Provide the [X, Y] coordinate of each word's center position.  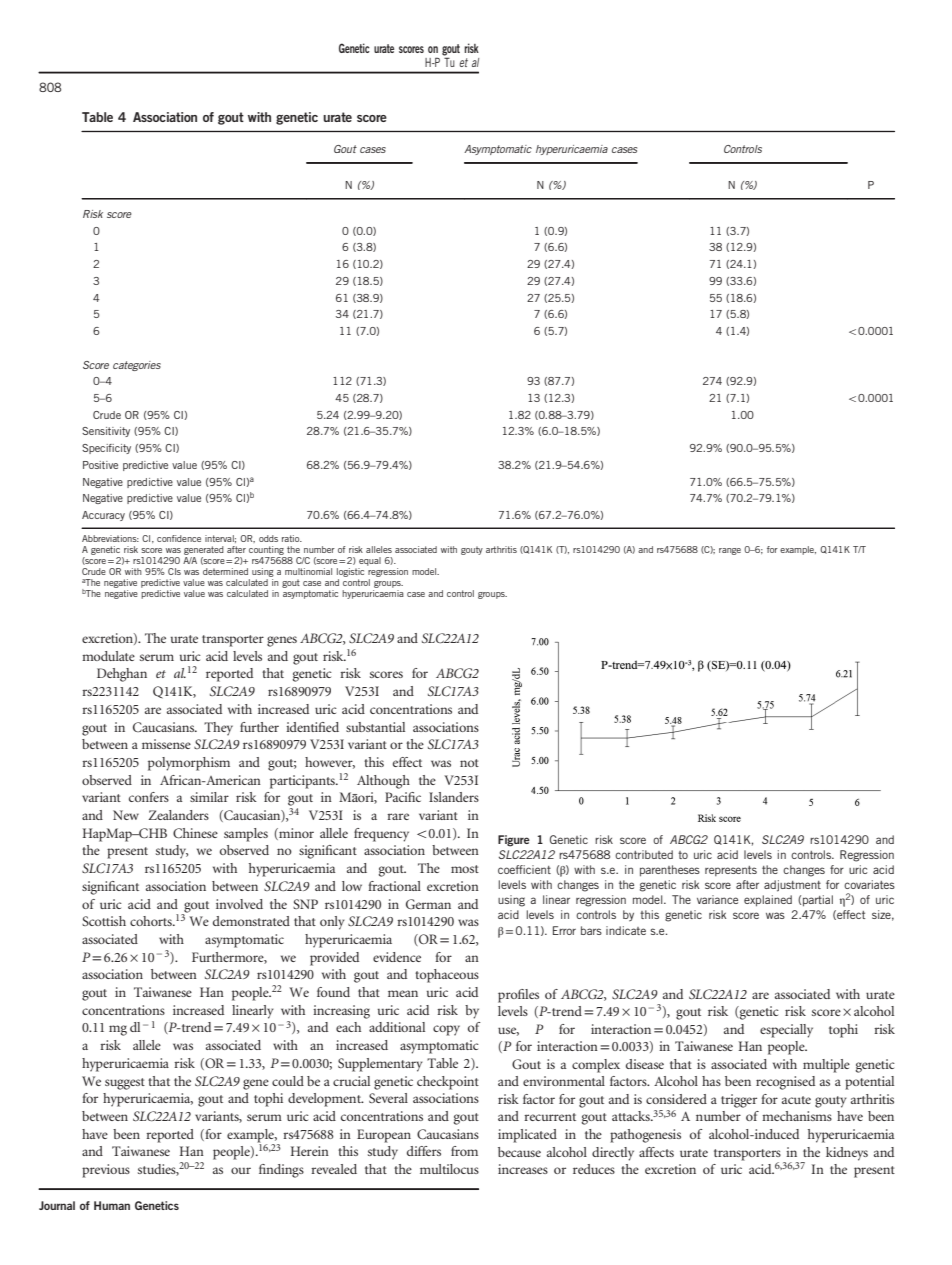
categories [137, 366]
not [469, 763]
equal [370, 561]
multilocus [449, 1169]
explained [768, 901]
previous [106, 1171]
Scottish [104, 921]
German [428, 904]
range [730, 551]
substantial [375, 727]
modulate [108, 656]
